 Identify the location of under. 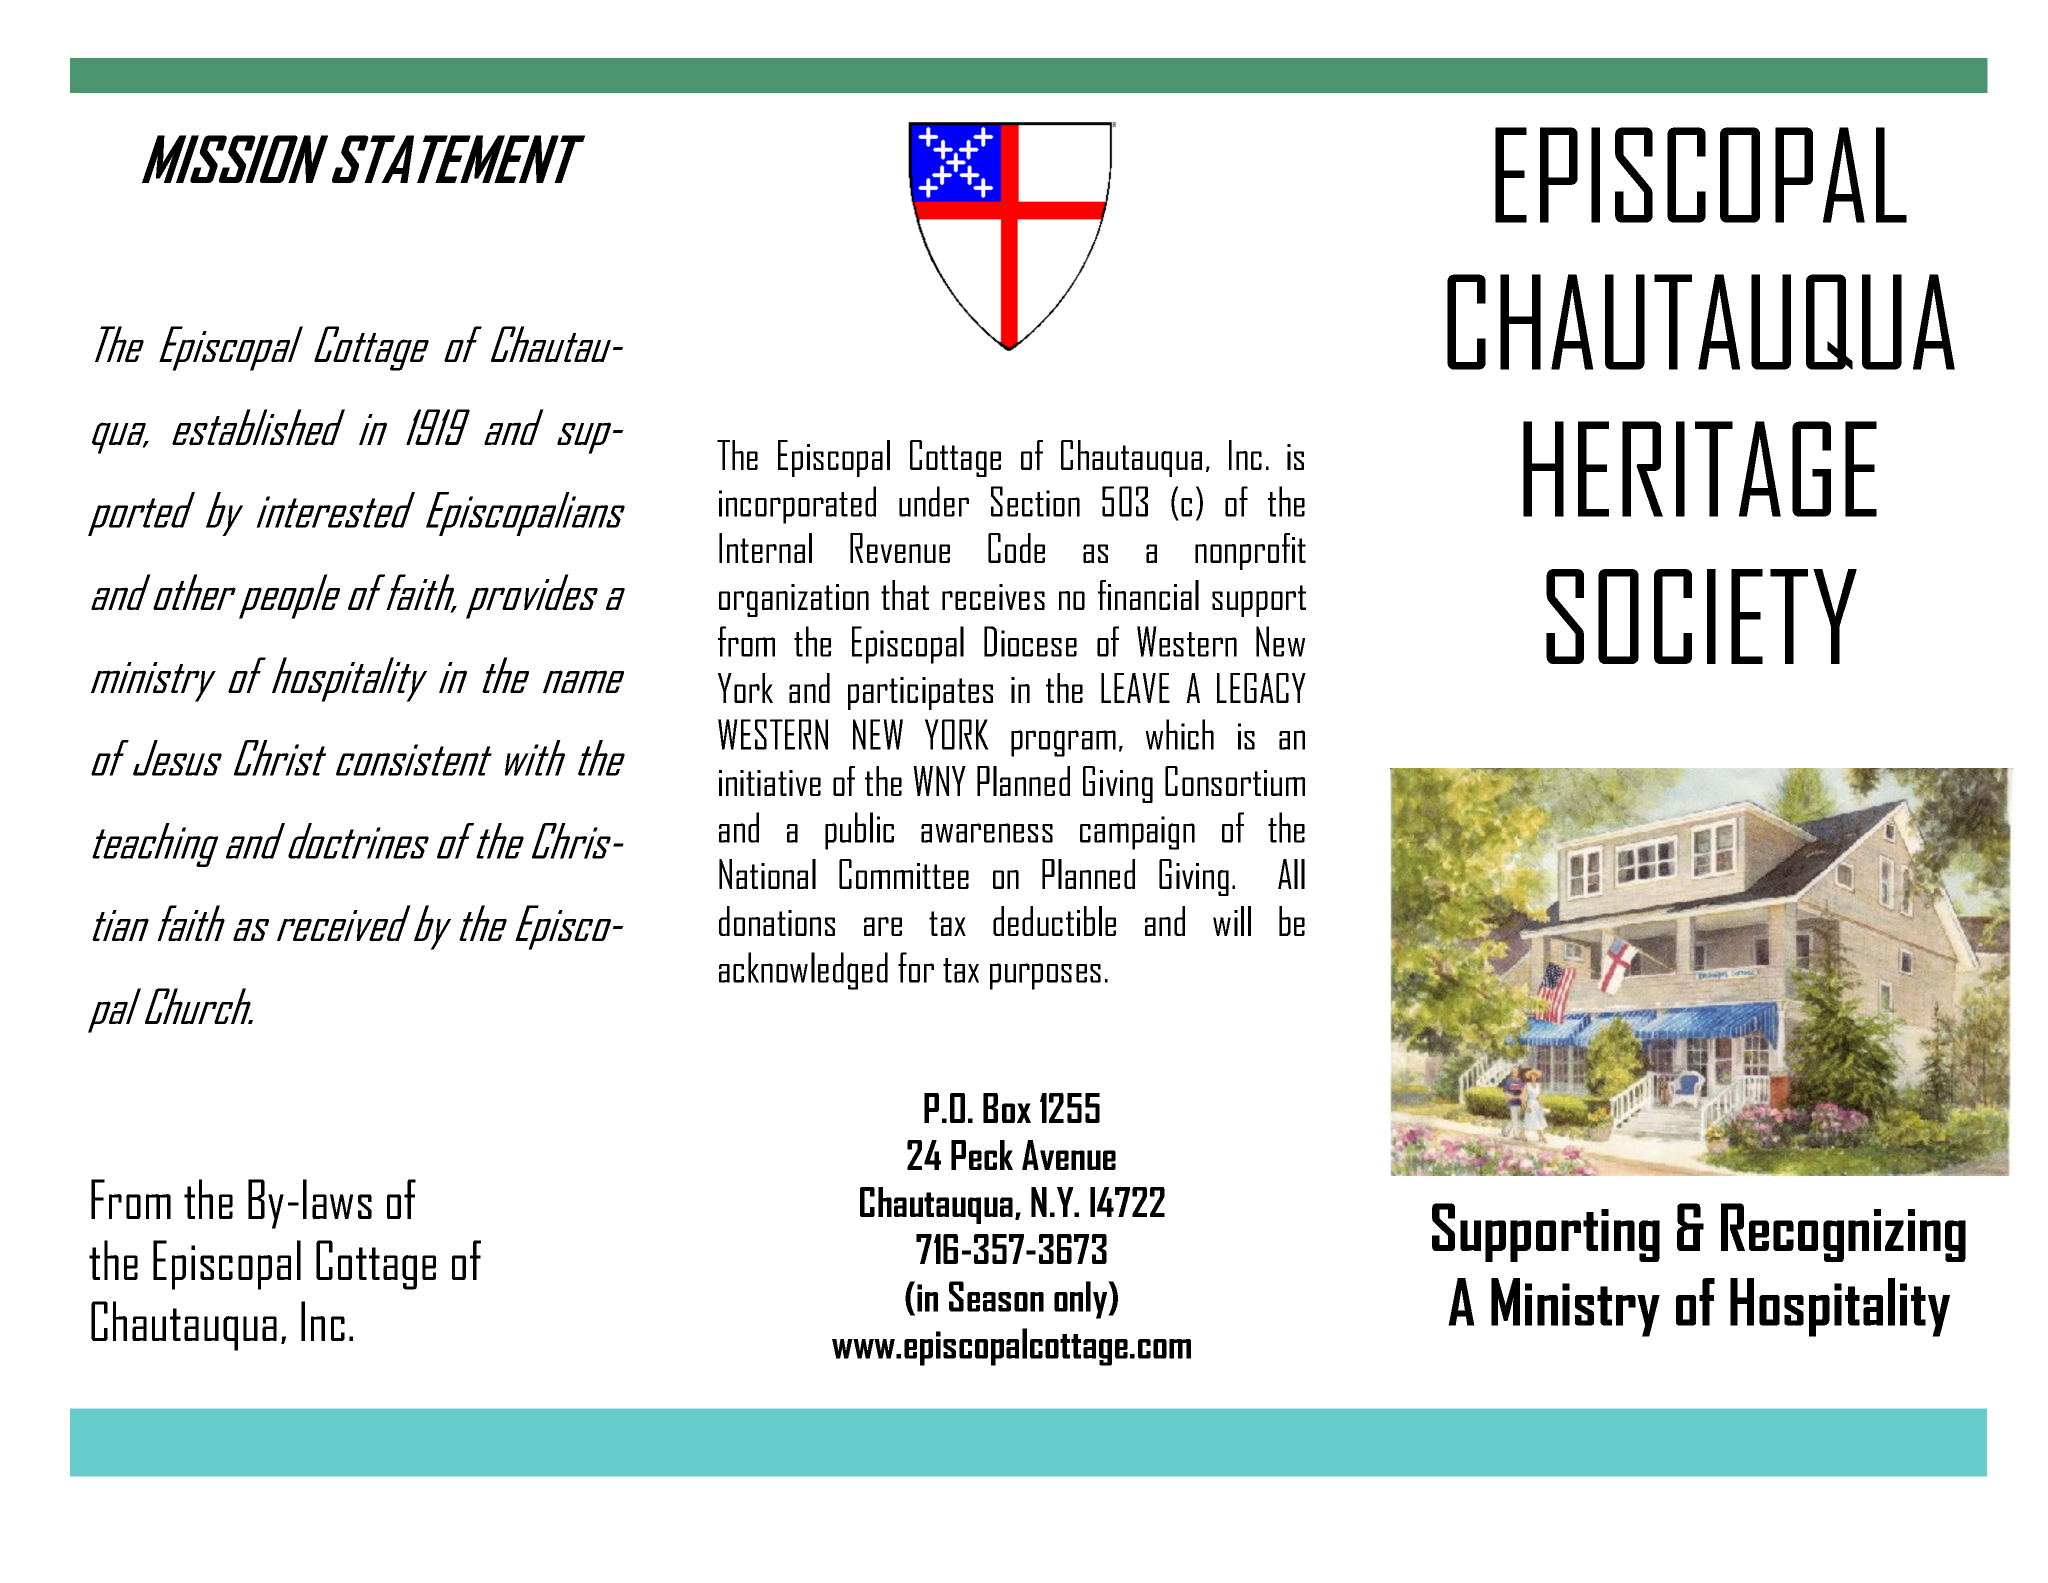
(934, 501).
